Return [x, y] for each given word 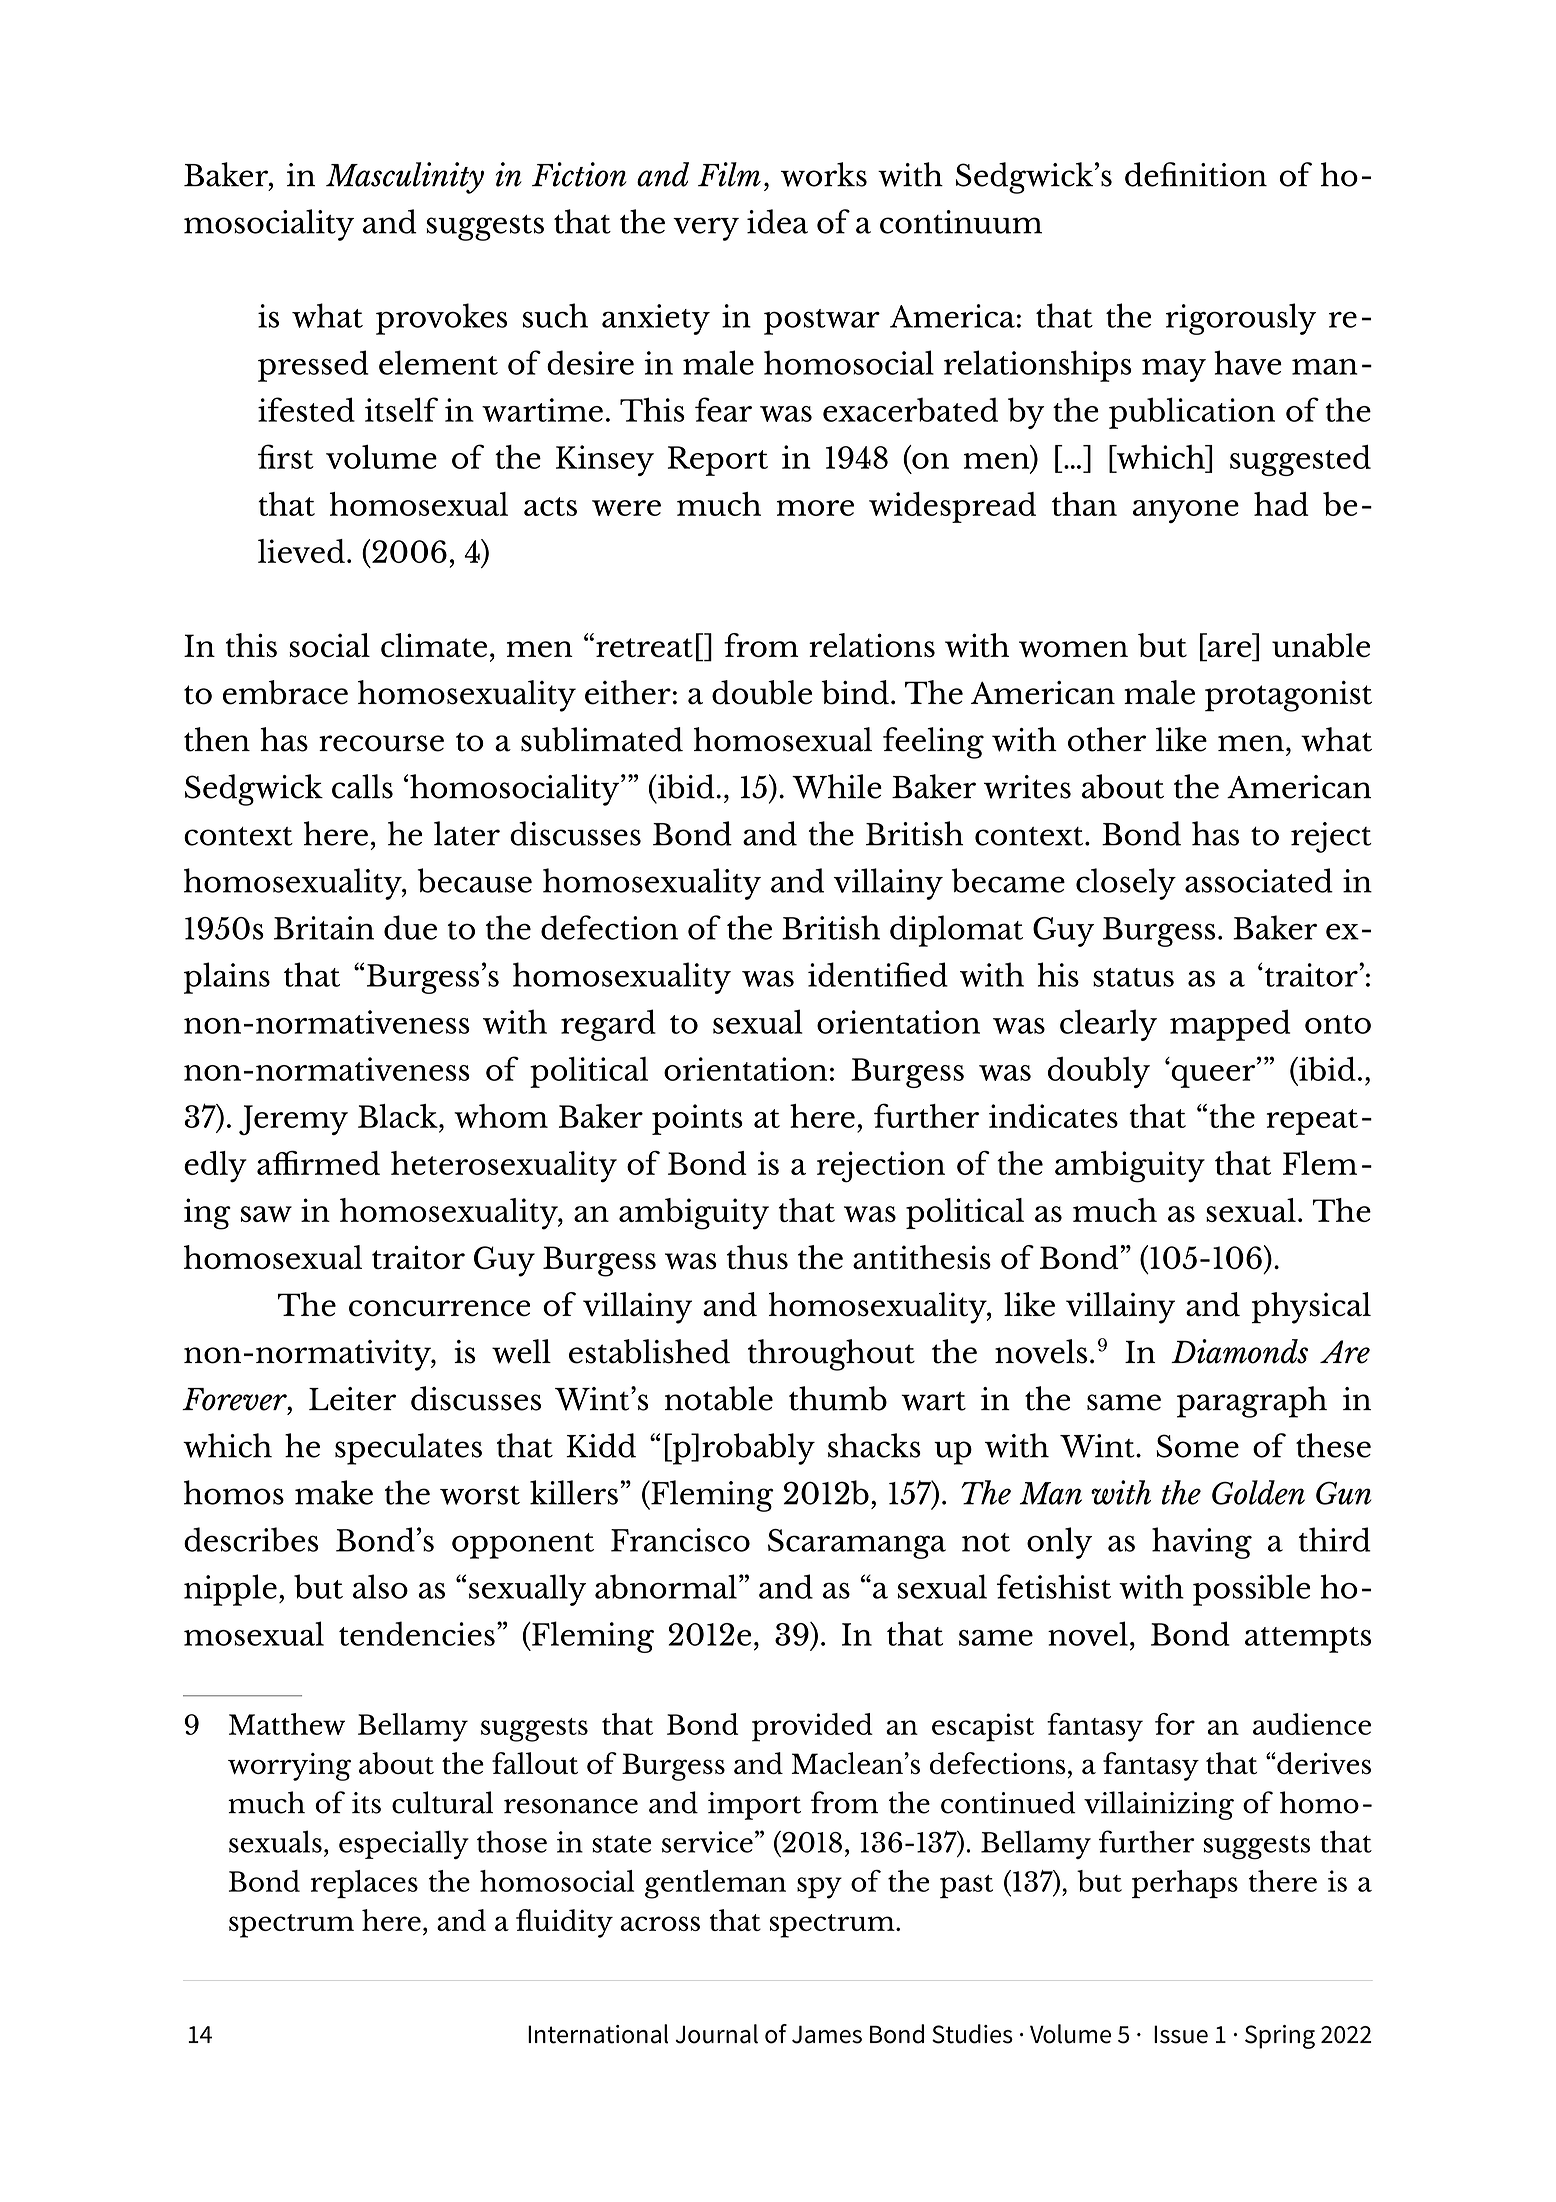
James [827, 2034]
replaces [364, 1884]
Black [399, 1116]
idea [777, 221]
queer [1213, 1075]
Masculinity [405, 178]
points [697, 1119]
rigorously [1241, 319]
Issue [1181, 2034]
